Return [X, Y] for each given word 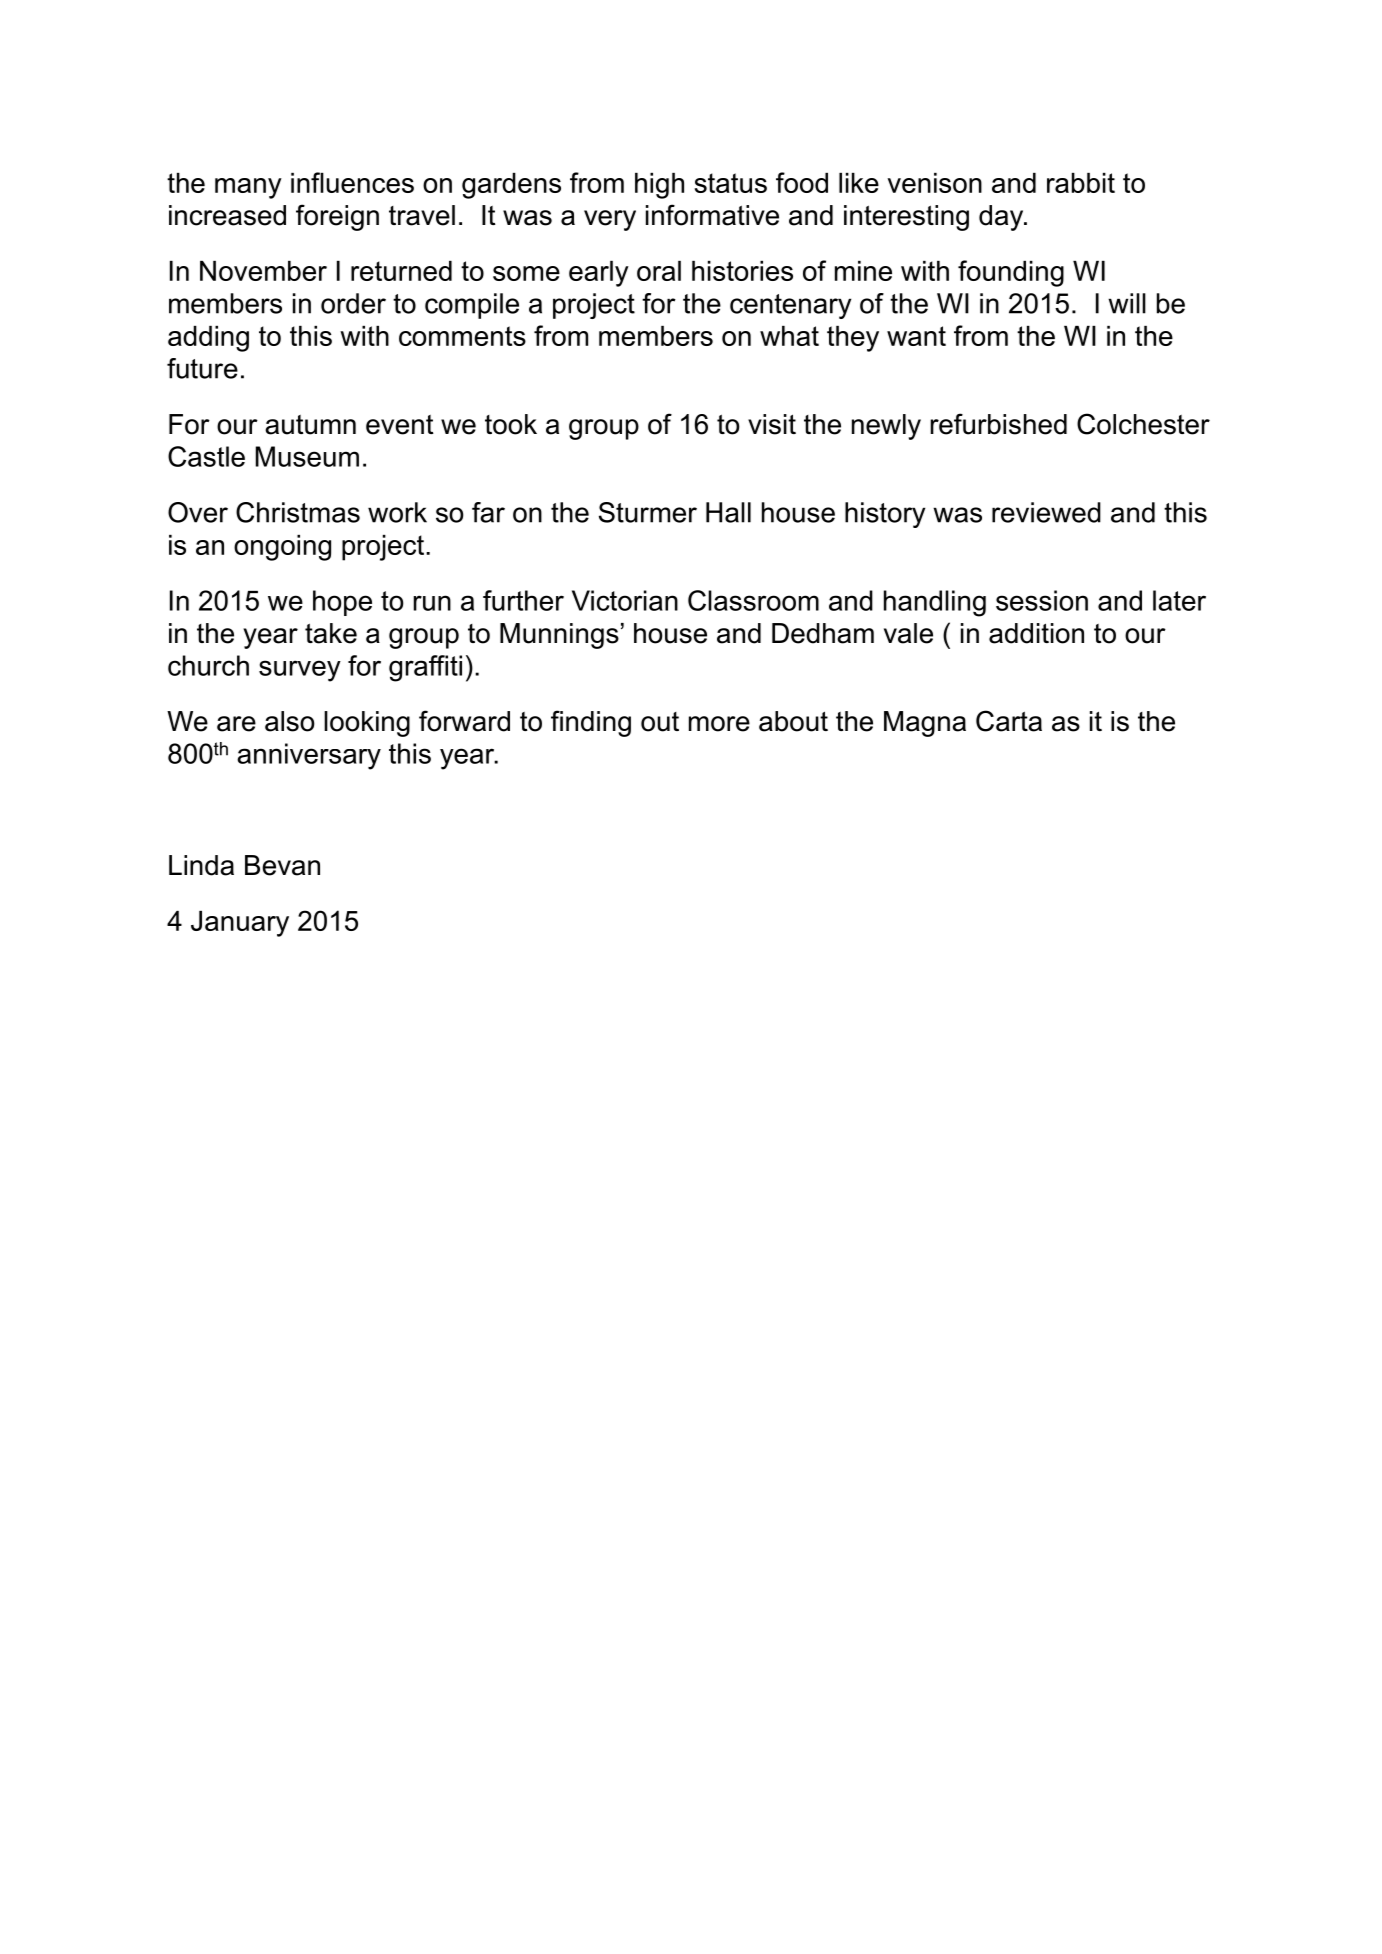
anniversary [309, 756]
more [719, 724]
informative [712, 215]
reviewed [1046, 512]
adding [208, 339]
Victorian [625, 600]
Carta [1009, 721]
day [1002, 218]
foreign [337, 217]
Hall [728, 512]
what [789, 336]
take [331, 633]
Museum [307, 456]
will [1127, 303]
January [240, 924]
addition [1036, 633]
